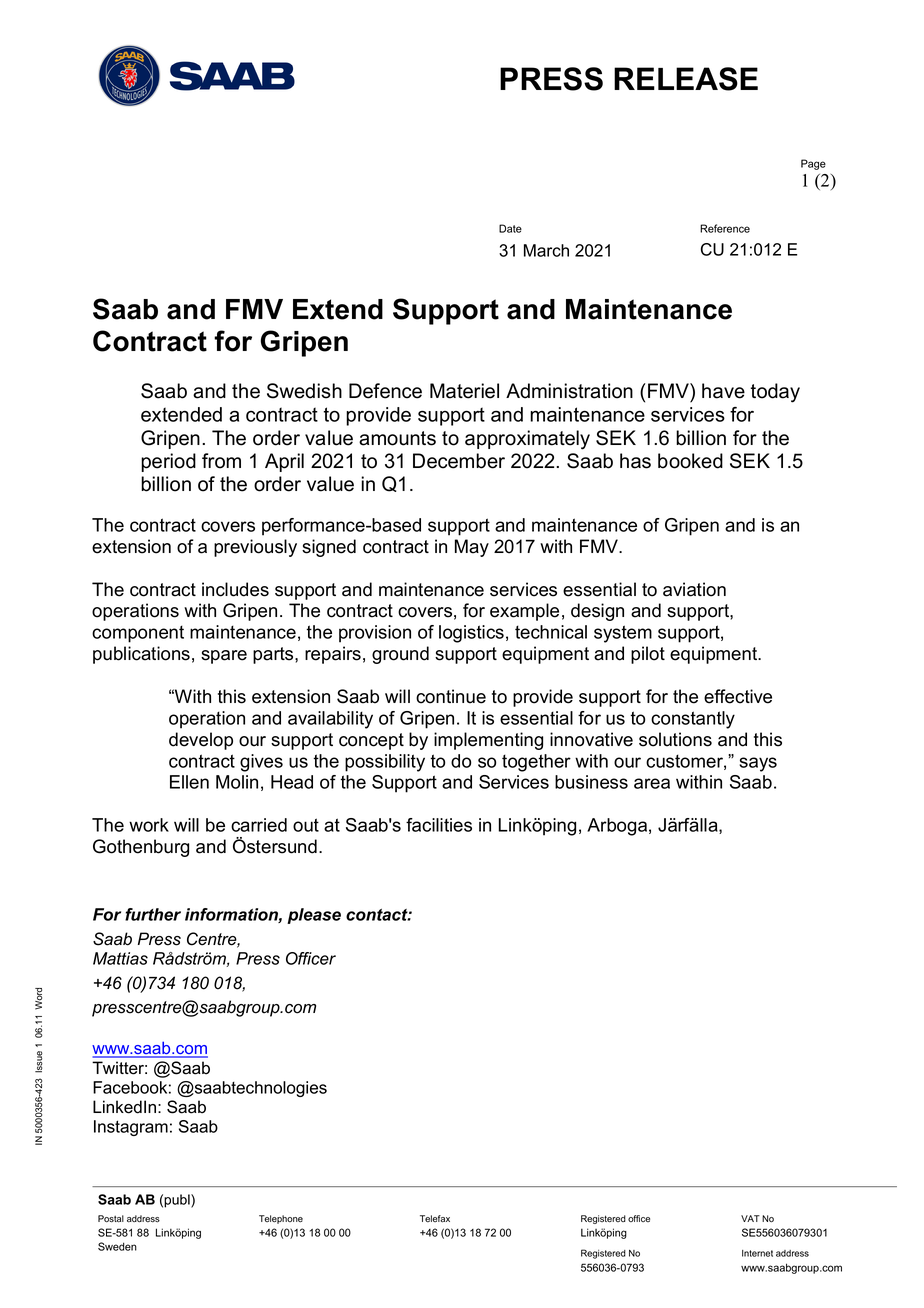 The width and height of the document is (924, 1308). What do you see at coordinates (439, 825) in the document?
I see `facilities` at bounding box center [439, 825].
